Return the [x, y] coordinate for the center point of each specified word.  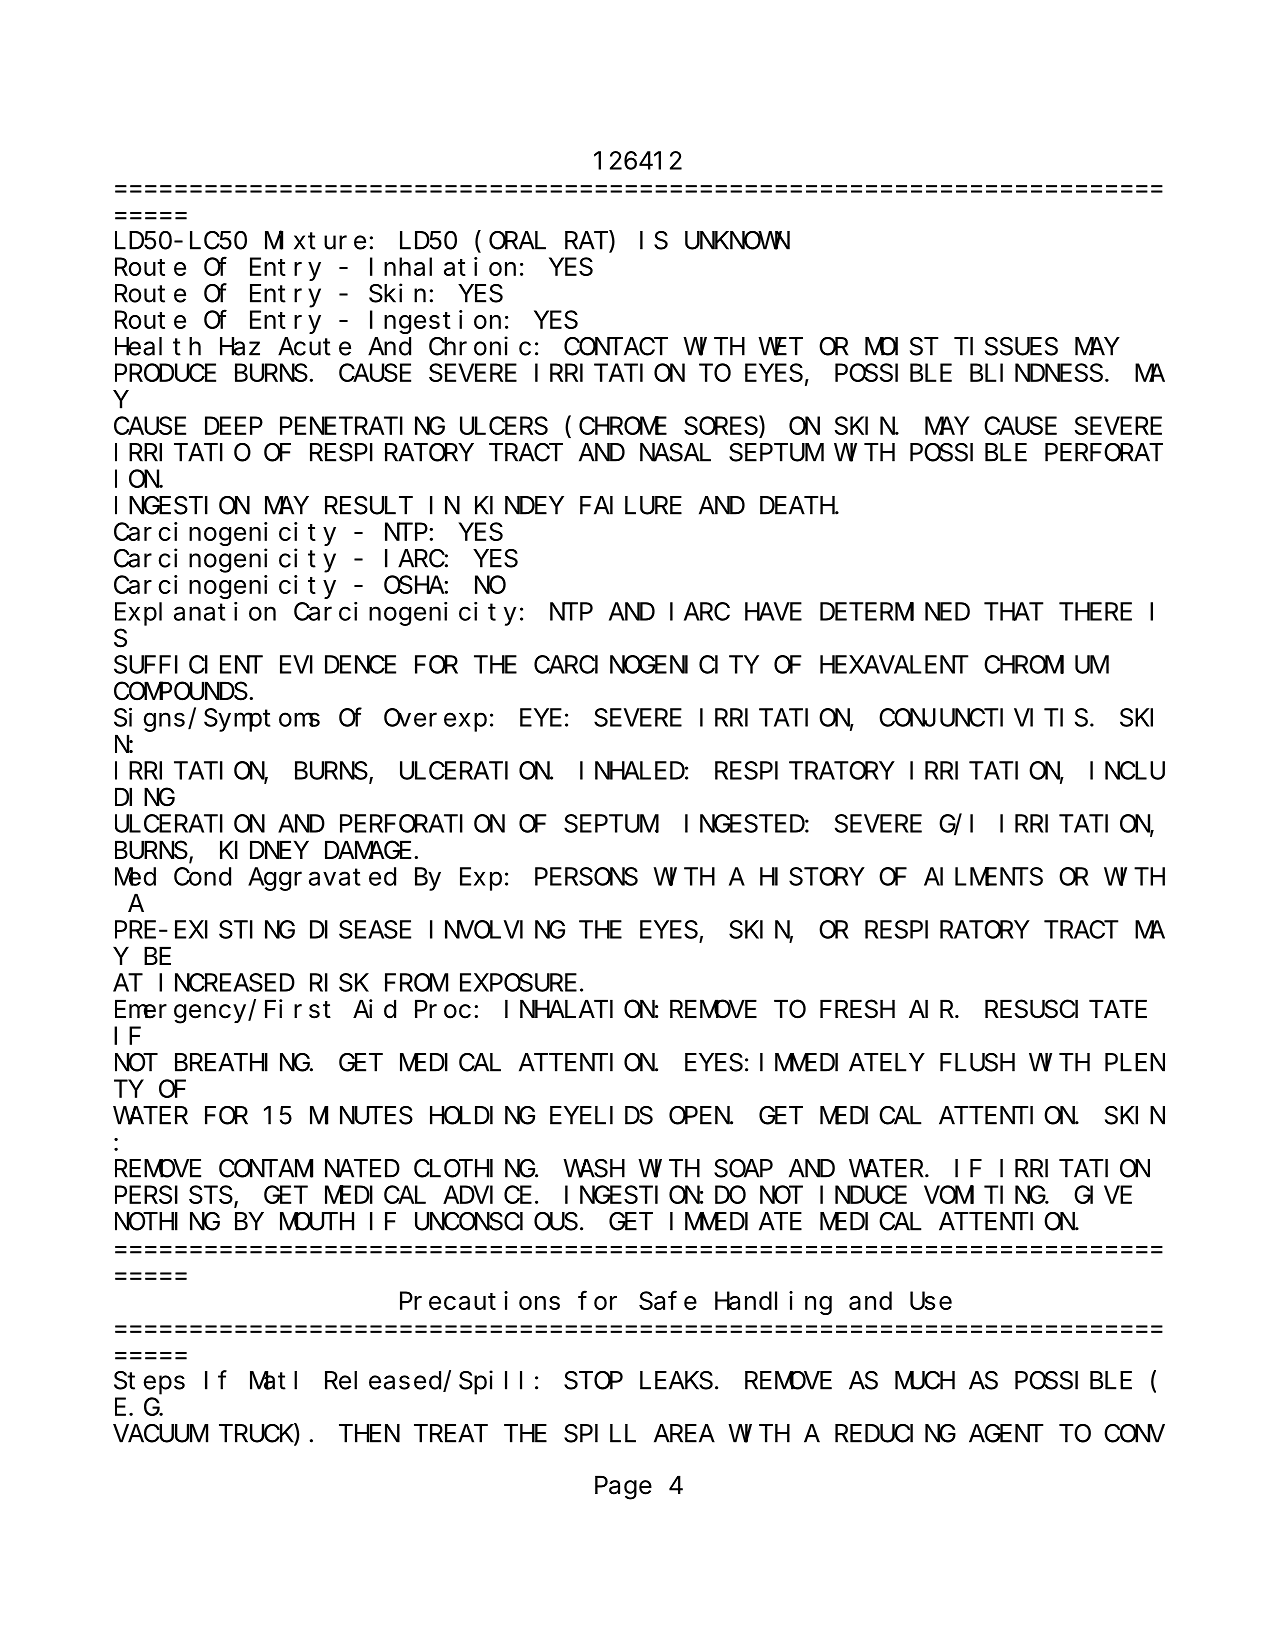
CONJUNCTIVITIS [983, 718]
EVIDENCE [338, 665]
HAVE [773, 612]
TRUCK [256, 1434]
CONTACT [616, 347]
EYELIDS [601, 1116]
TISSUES [1006, 347]
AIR [931, 1010]
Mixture [315, 240]
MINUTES [361, 1116]
